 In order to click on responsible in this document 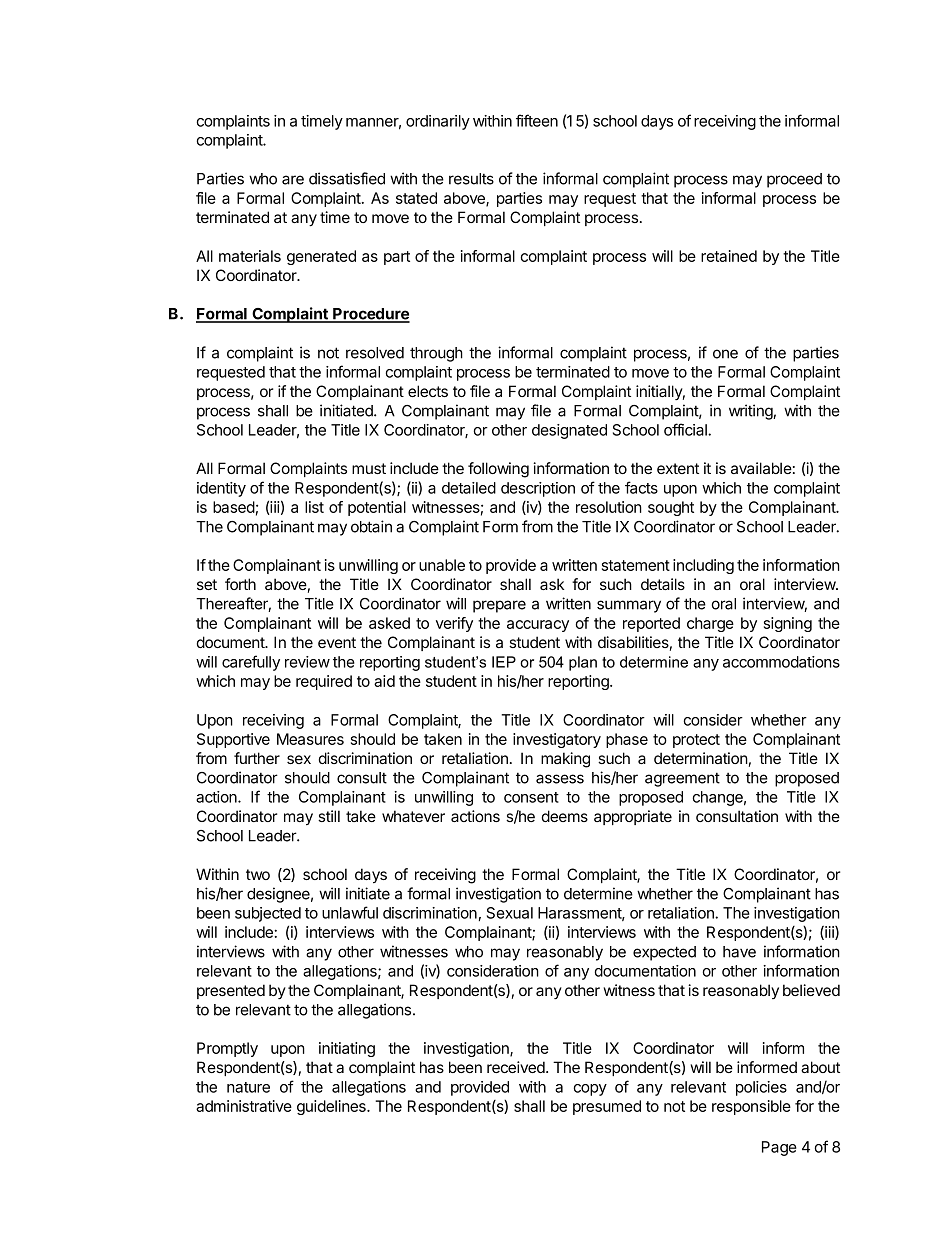, I will do `click(751, 1107)`.
